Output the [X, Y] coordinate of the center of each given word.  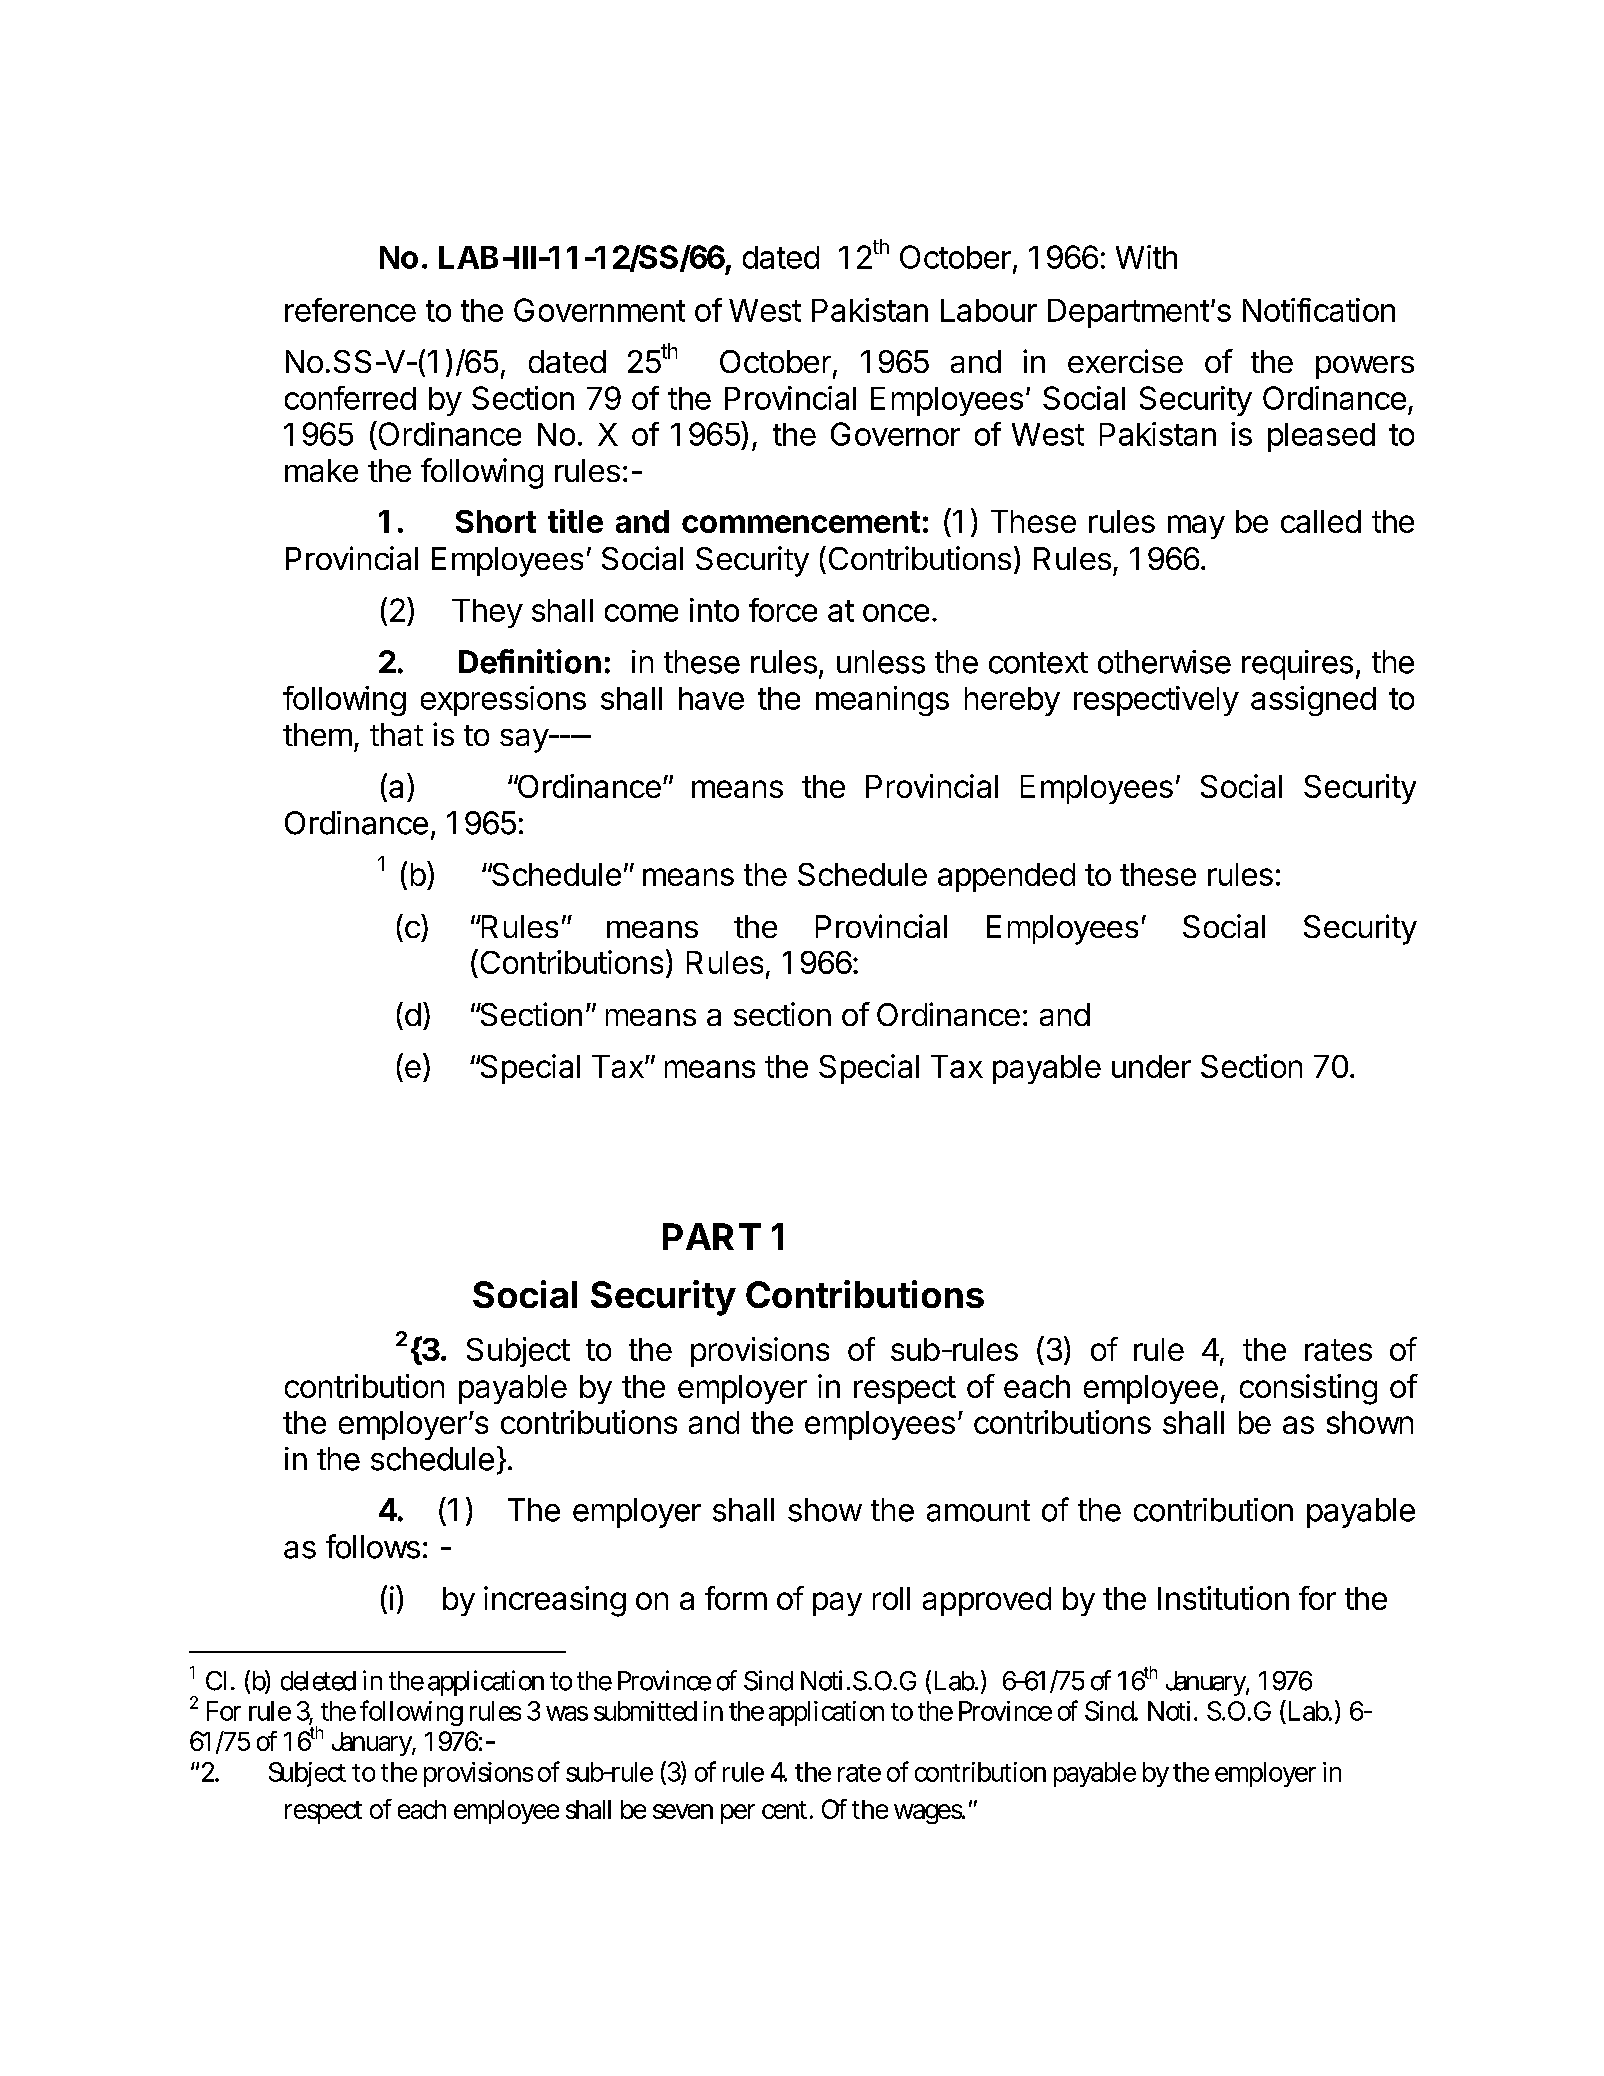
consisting [1308, 1389]
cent [786, 1810]
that [396, 734]
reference [350, 310]
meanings [882, 701]
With [1146, 257]
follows [373, 1546]
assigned [1313, 701]
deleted [318, 1681]
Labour [989, 310]
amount [978, 1511]
